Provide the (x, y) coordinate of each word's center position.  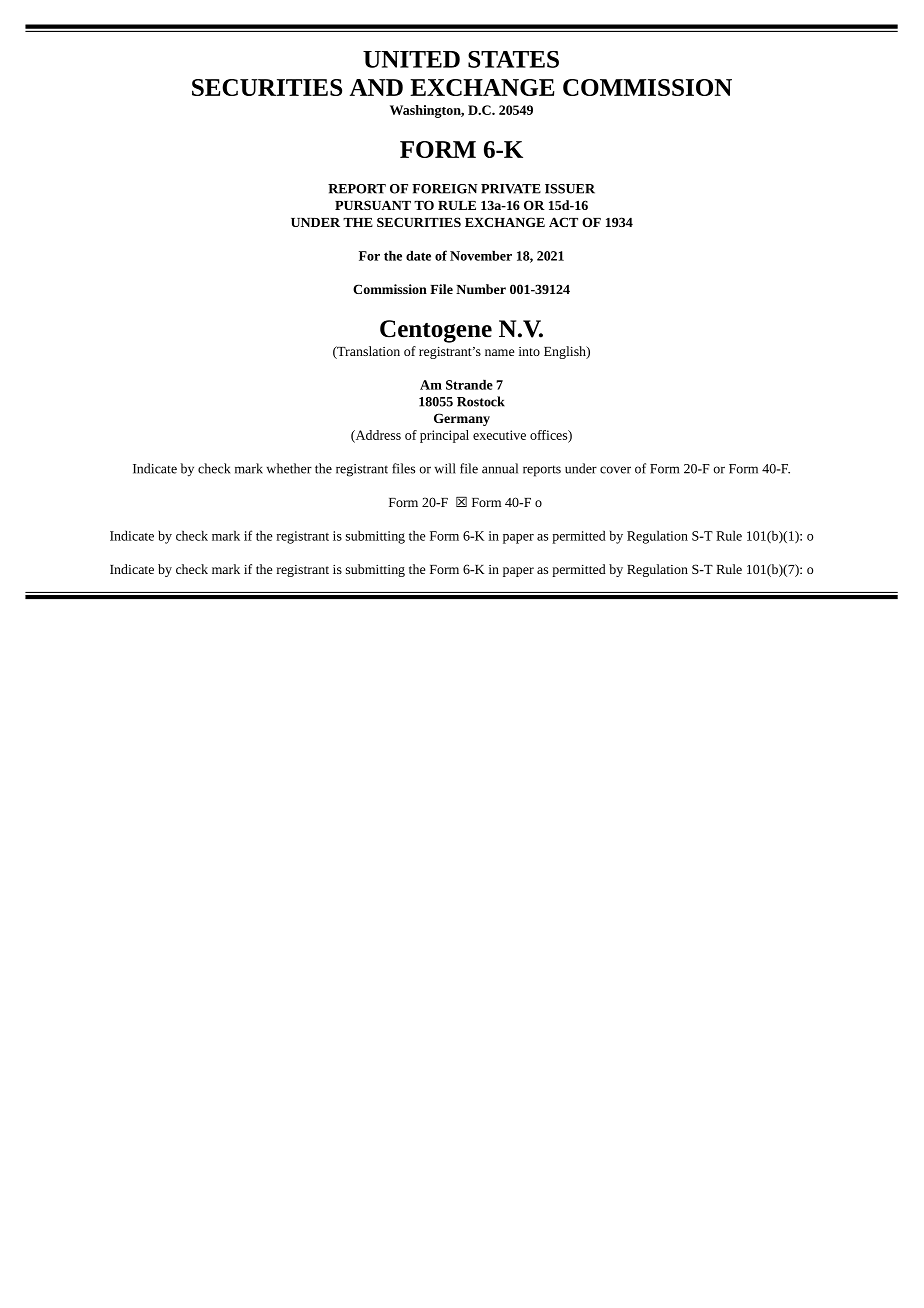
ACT (563, 222)
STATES (513, 59)
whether (289, 468)
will (445, 468)
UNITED (411, 59)
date (418, 255)
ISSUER (570, 189)
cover (615, 470)
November (481, 255)
